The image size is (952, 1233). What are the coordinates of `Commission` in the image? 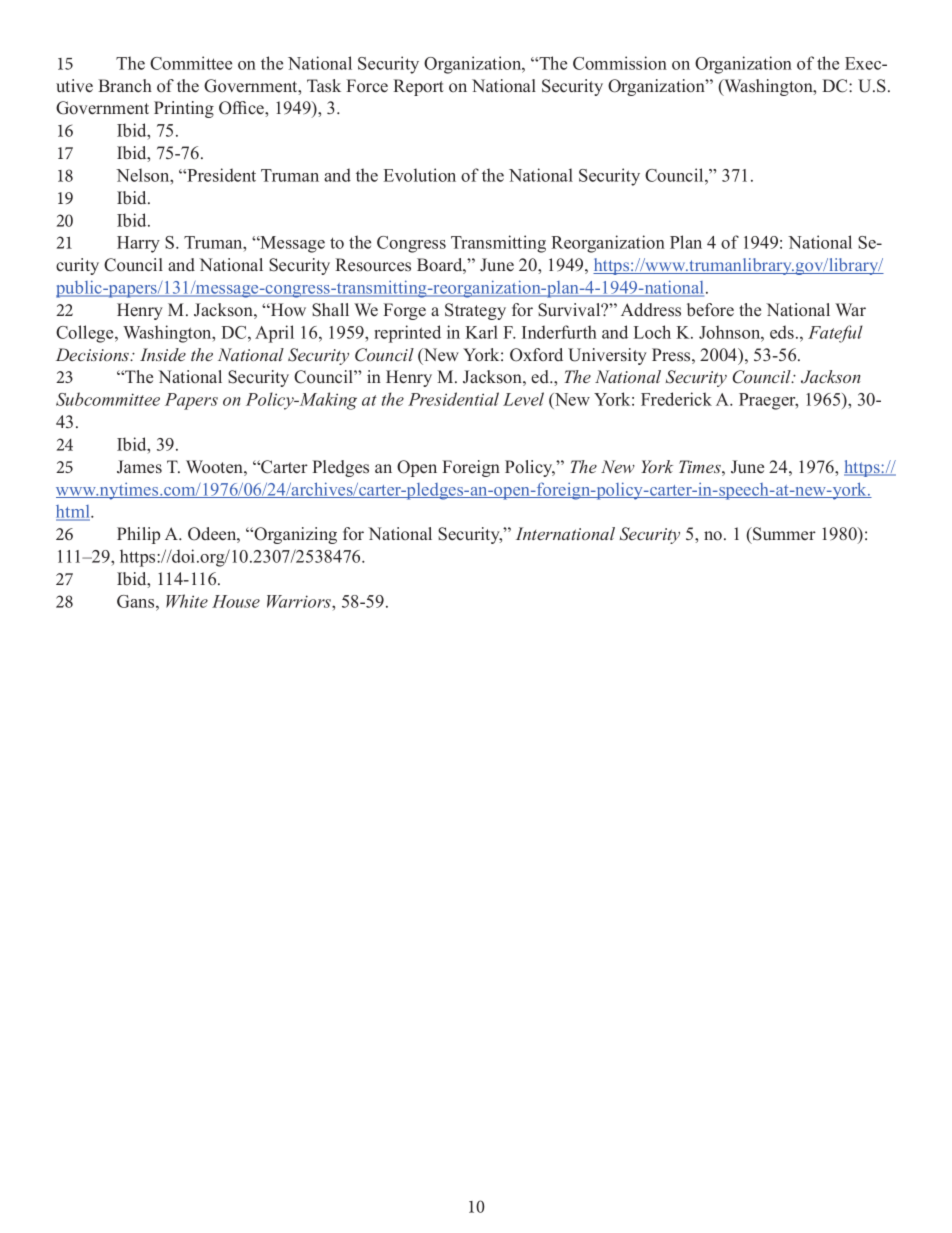 It's located at (620, 63).
